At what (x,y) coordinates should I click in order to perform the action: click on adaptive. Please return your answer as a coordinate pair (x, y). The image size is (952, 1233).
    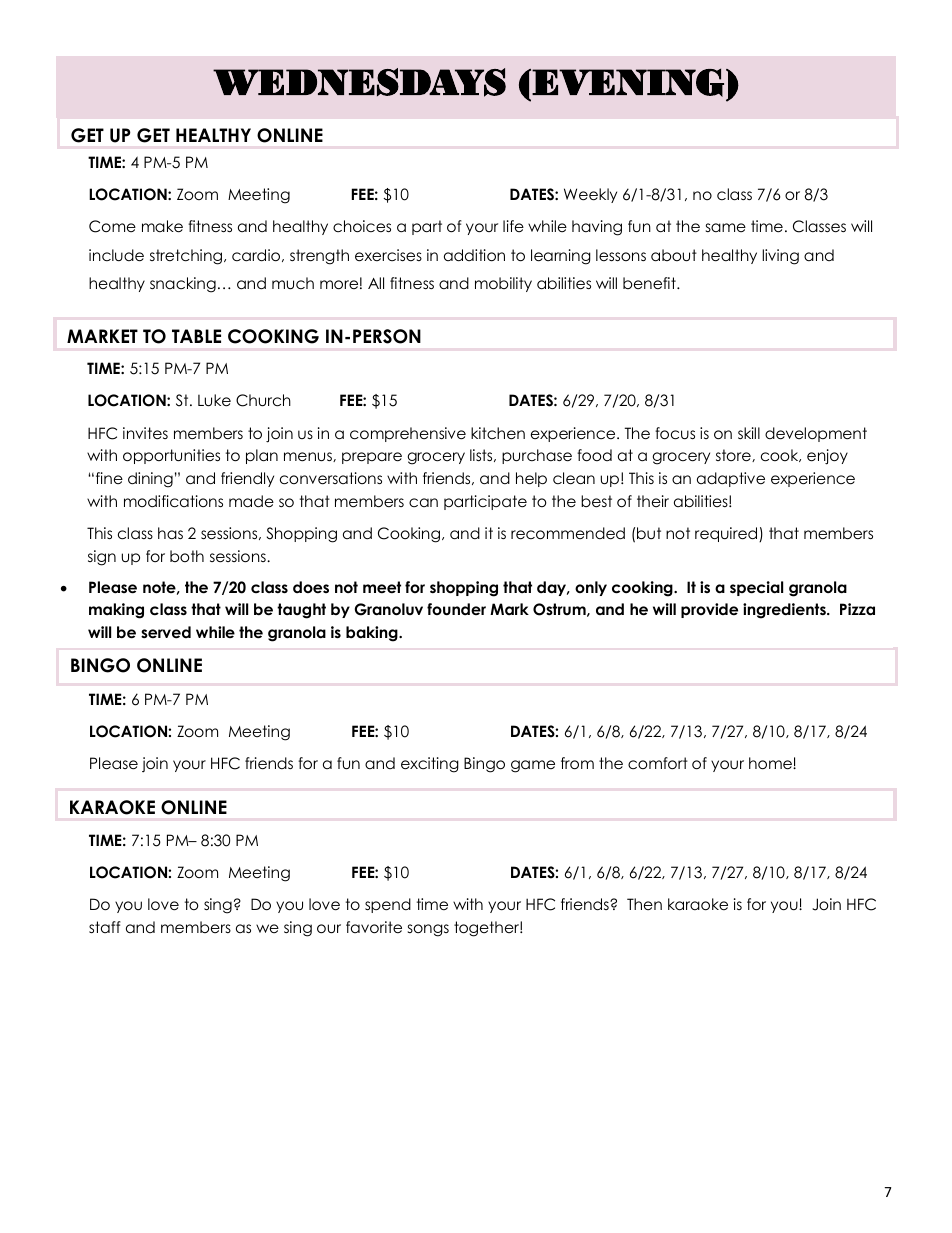
    Looking at the image, I should click on (731, 479).
